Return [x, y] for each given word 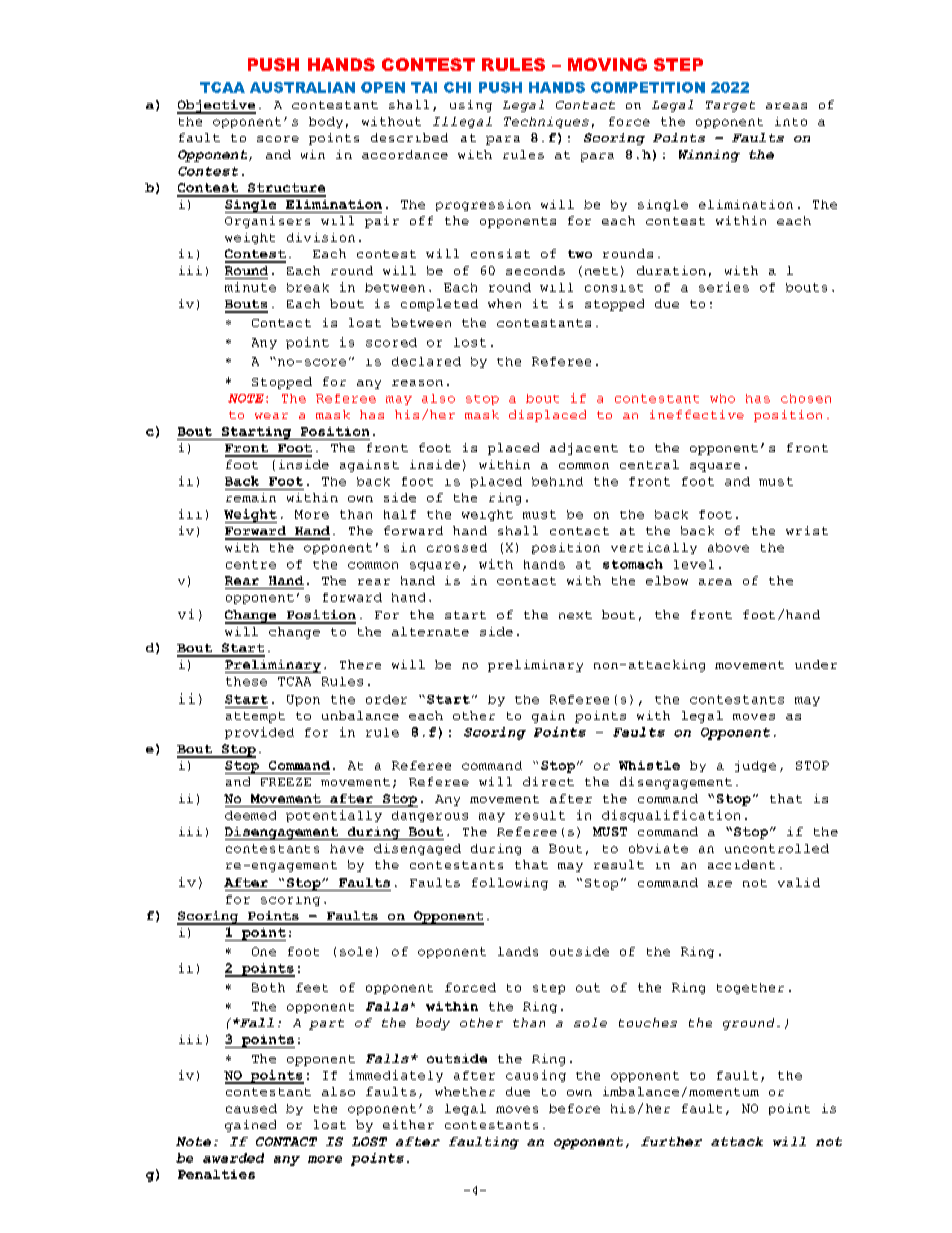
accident [741, 864]
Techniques [546, 122]
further [671, 1141]
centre [251, 564]
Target [730, 106]
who [722, 398]
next [575, 615]
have [347, 848]
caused [251, 1108]
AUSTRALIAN [302, 87]
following [510, 884]
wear [271, 416]
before [574, 1108]
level [694, 564]
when [504, 303]
